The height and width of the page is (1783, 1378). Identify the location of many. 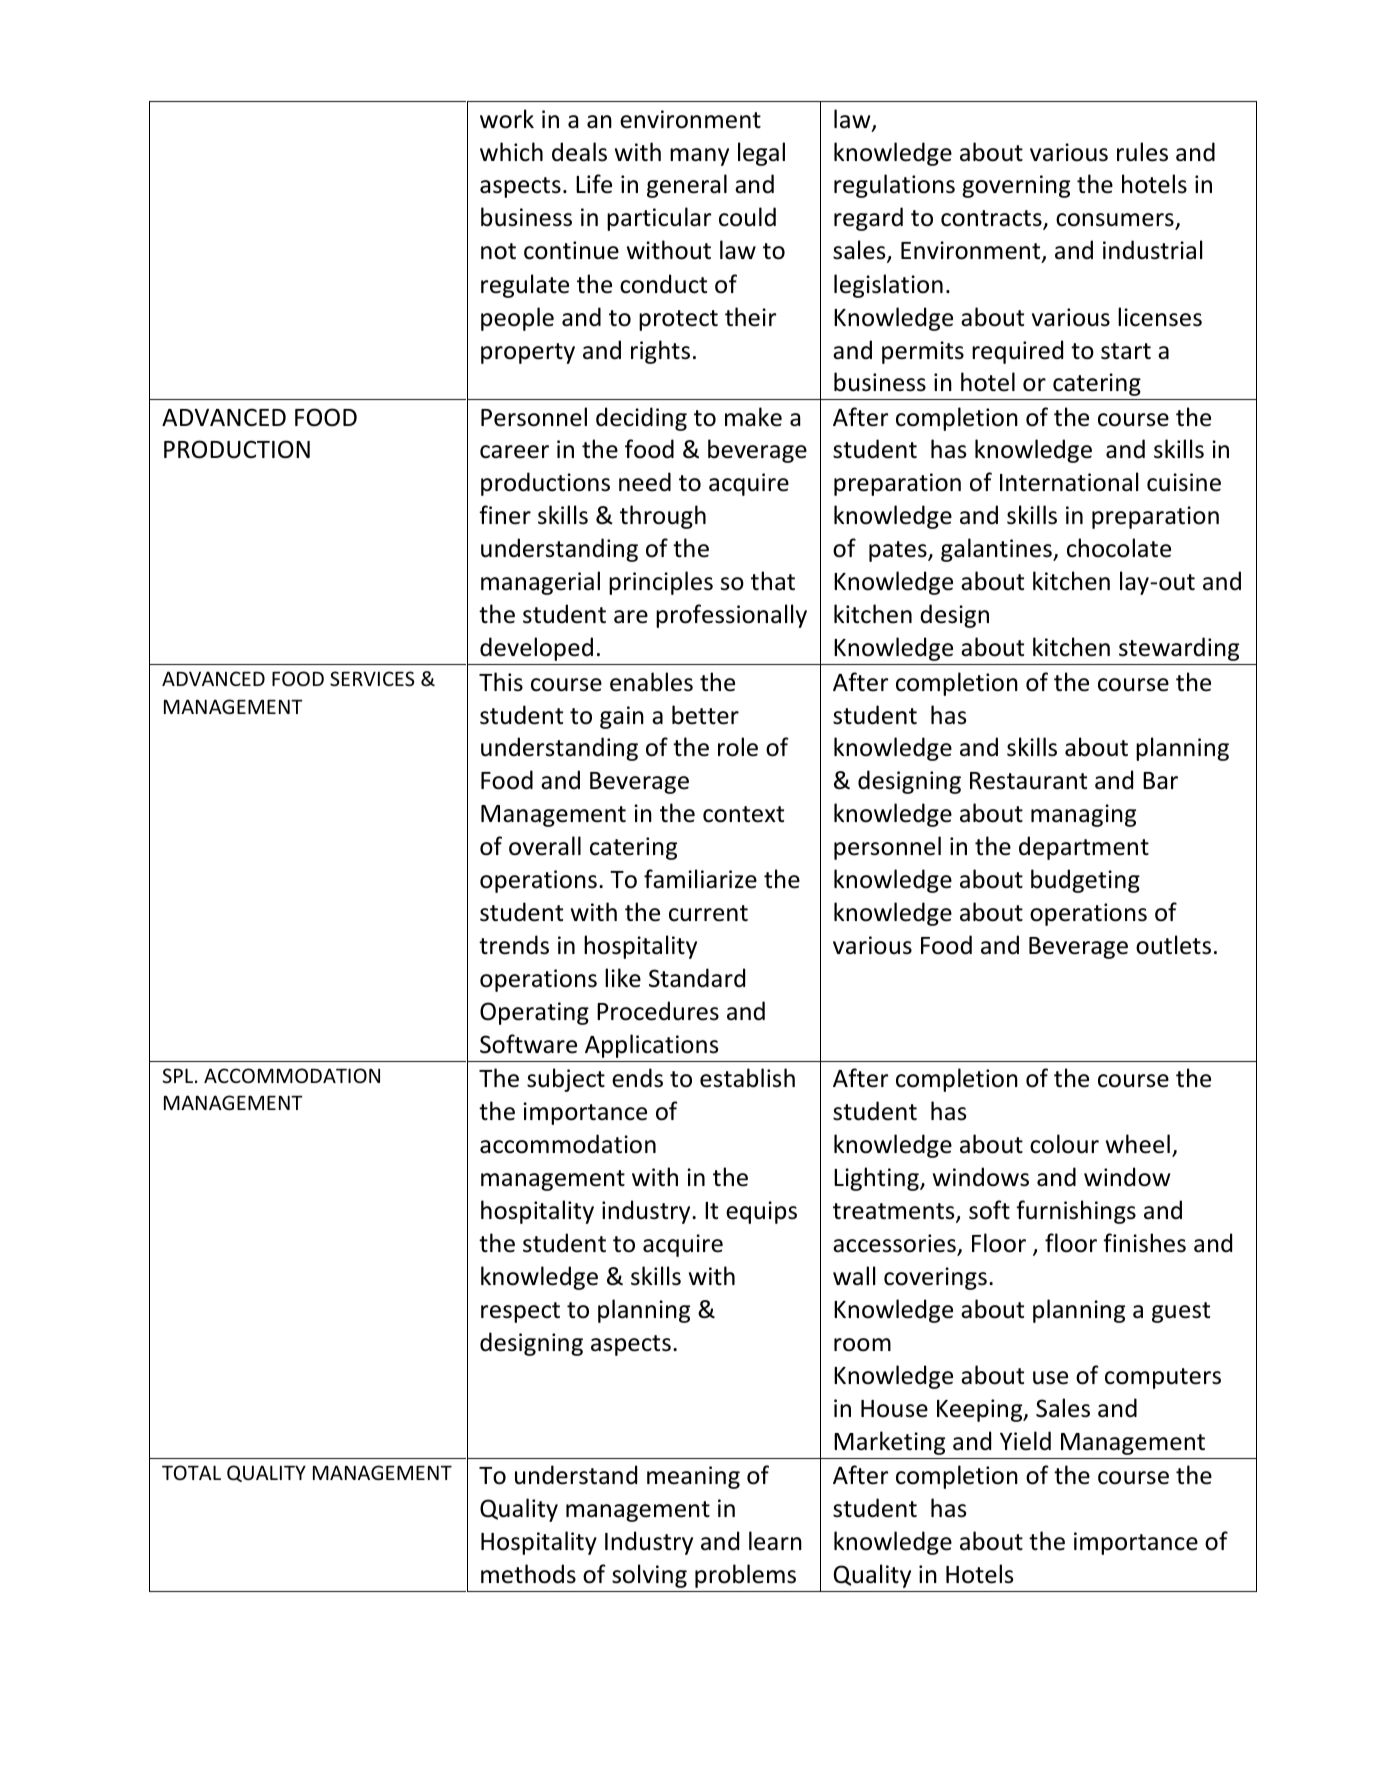
(699, 157).
